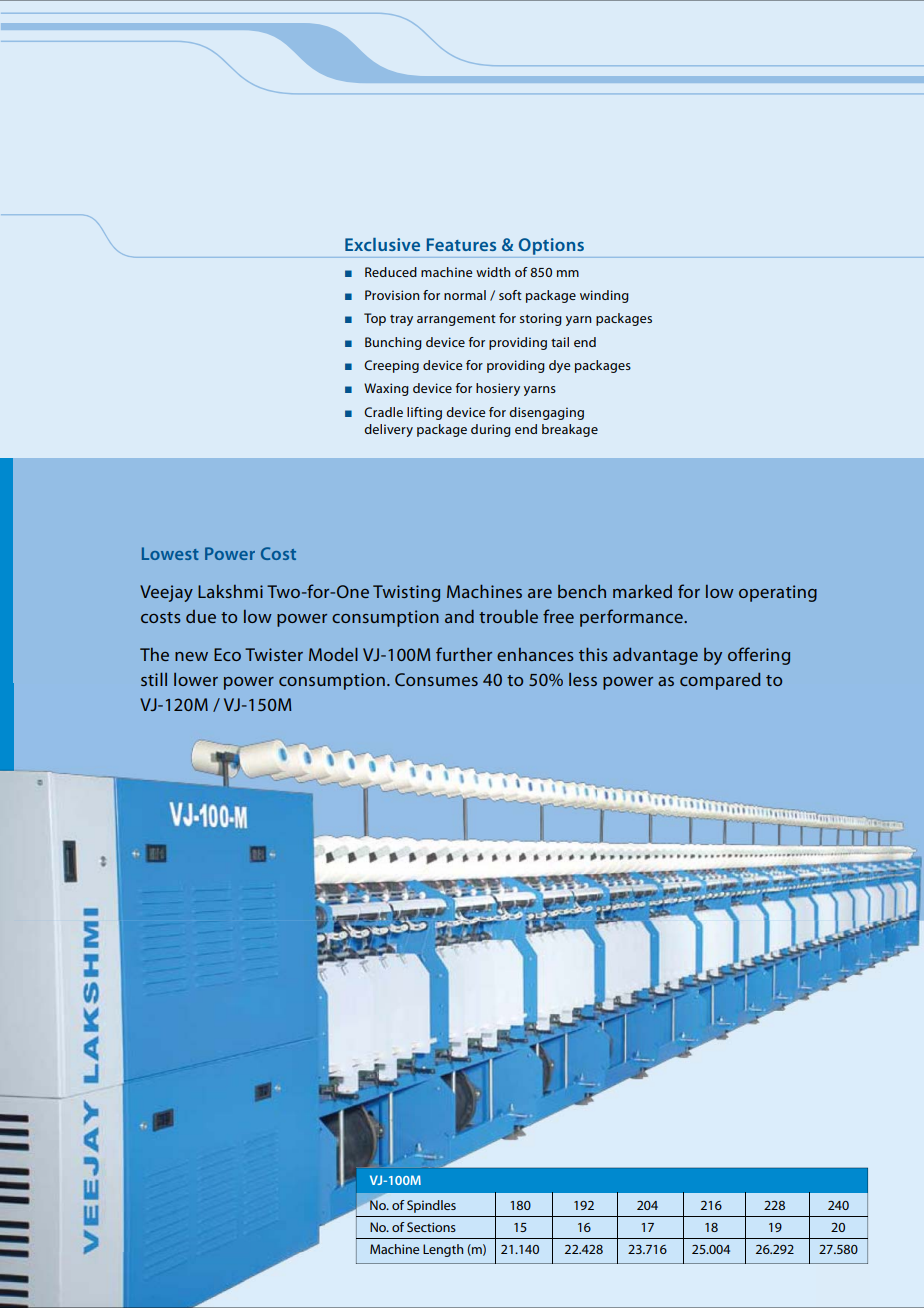  What do you see at coordinates (642, 591) in the screenshot?
I see `marked` at bounding box center [642, 591].
